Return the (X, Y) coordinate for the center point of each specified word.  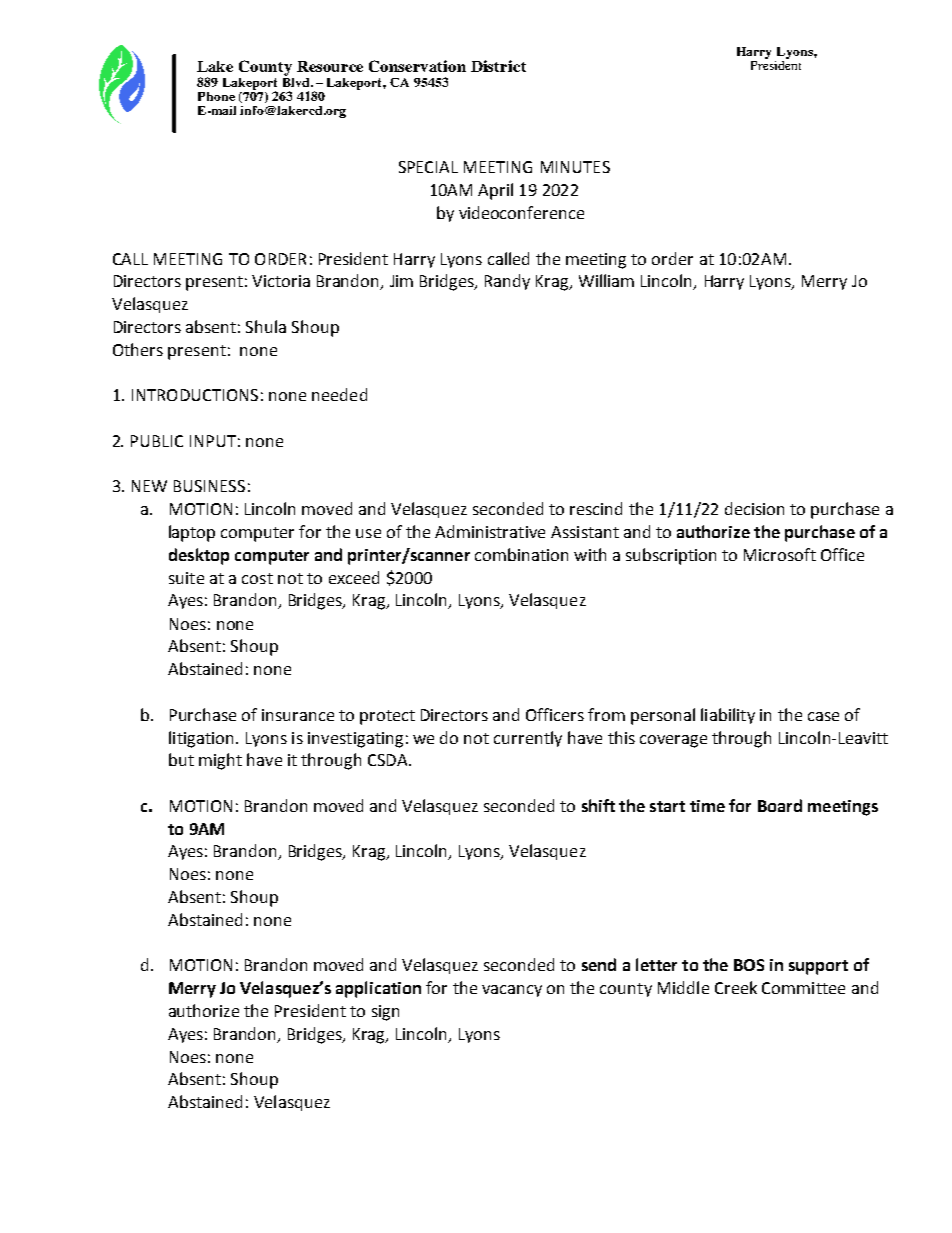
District (498, 66)
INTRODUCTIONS (195, 395)
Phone (216, 96)
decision (754, 508)
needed (339, 394)
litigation (201, 739)
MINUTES (575, 167)
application (378, 989)
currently (528, 739)
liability (728, 716)
